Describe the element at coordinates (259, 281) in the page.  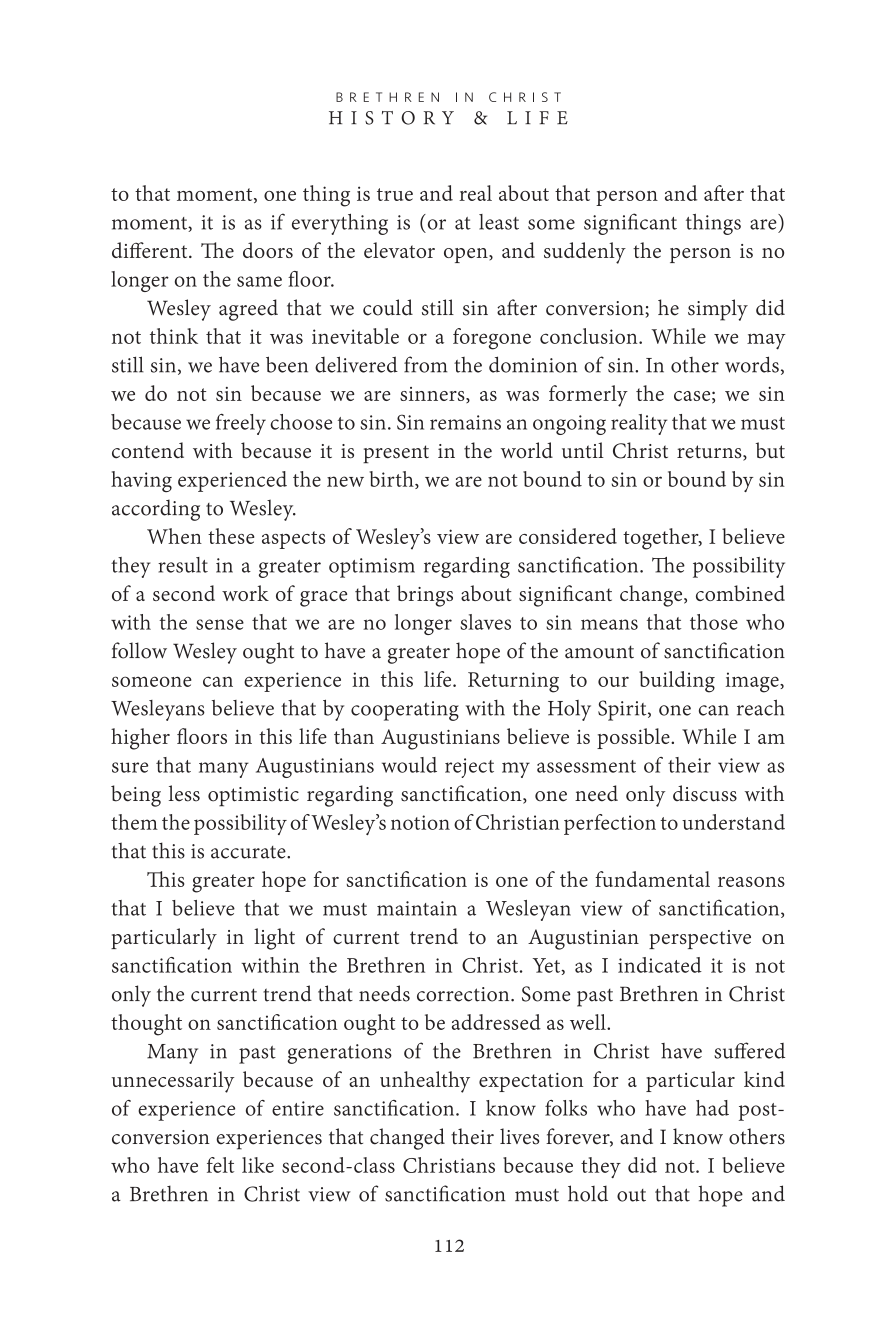
I see `same` at that location.
